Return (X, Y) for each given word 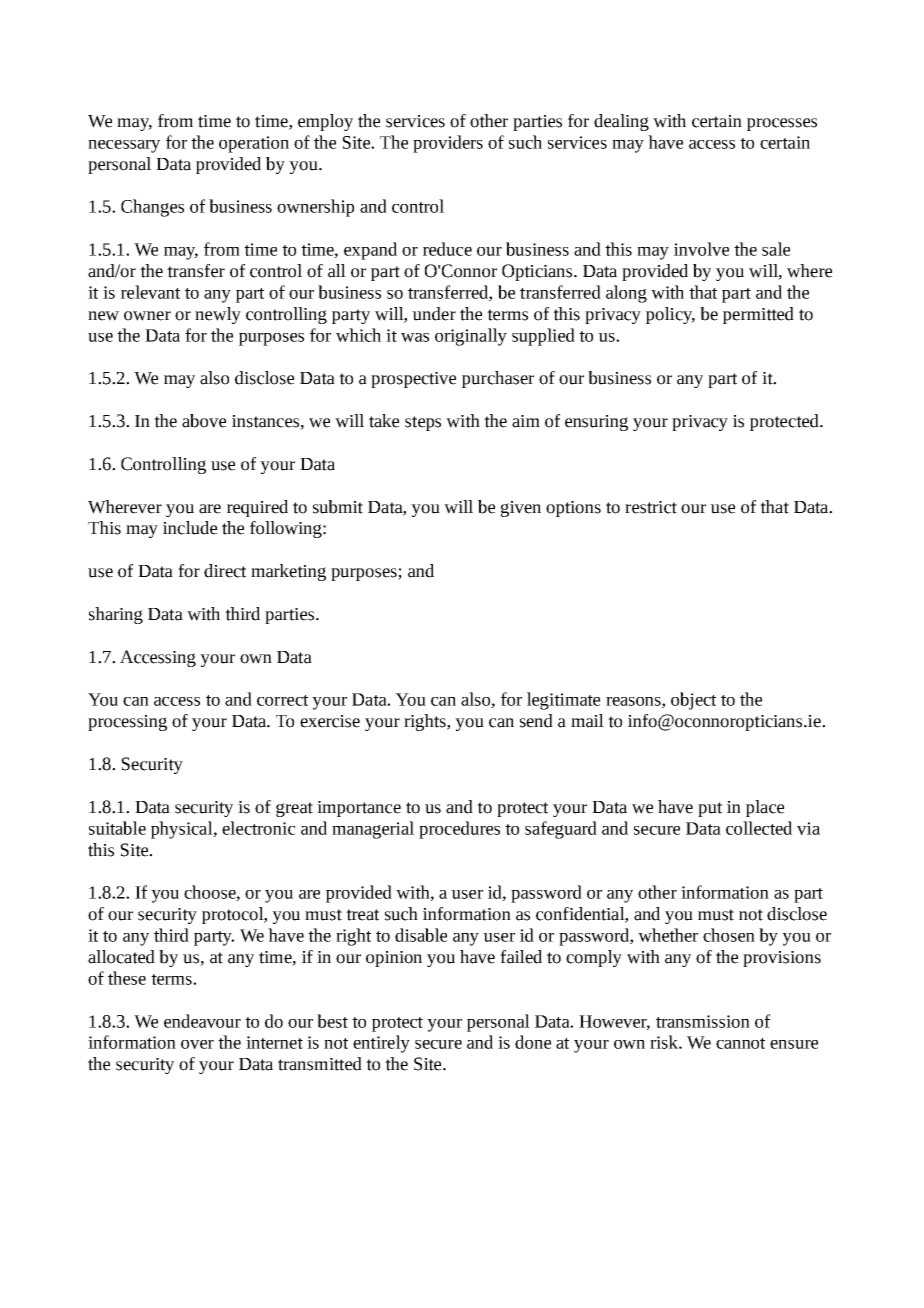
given (521, 509)
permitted (758, 315)
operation (254, 144)
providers (448, 144)
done (533, 1042)
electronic (258, 828)
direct (225, 571)
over (197, 1044)
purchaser (498, 379)
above (204, 421)
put (710, 809)
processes (782, 124)
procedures (459, 830)
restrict (651, 507)
